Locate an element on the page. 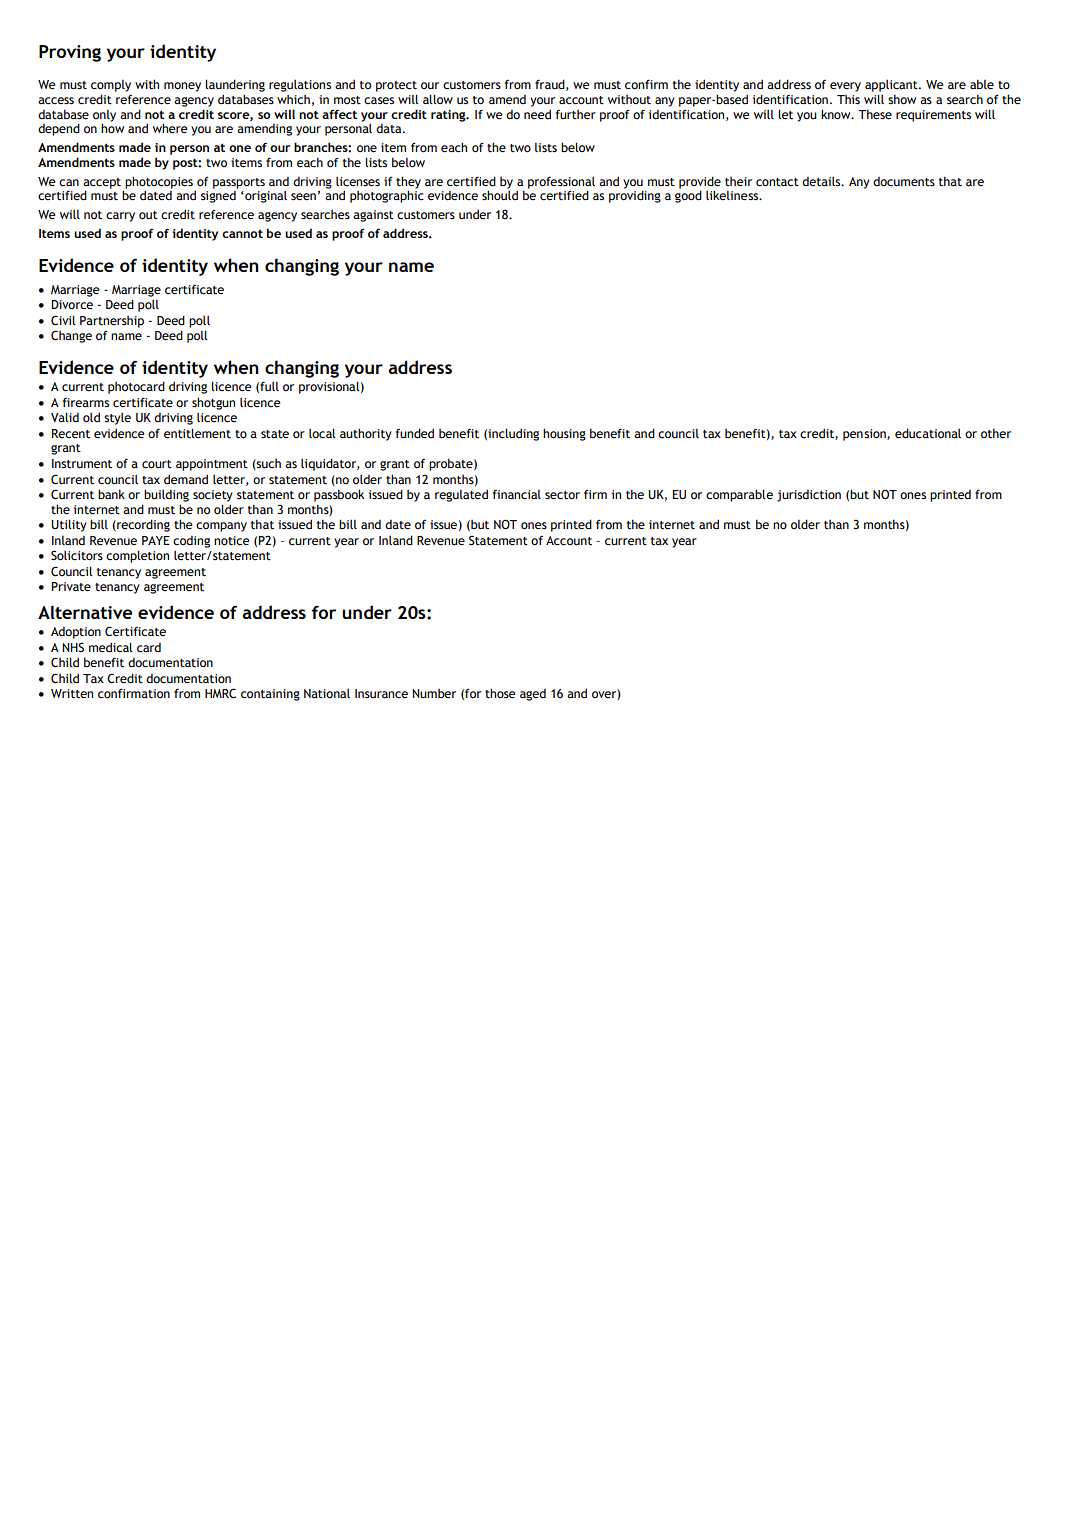 This page has width=1075, height=1520. carry is located at coordinates (120, 217).
